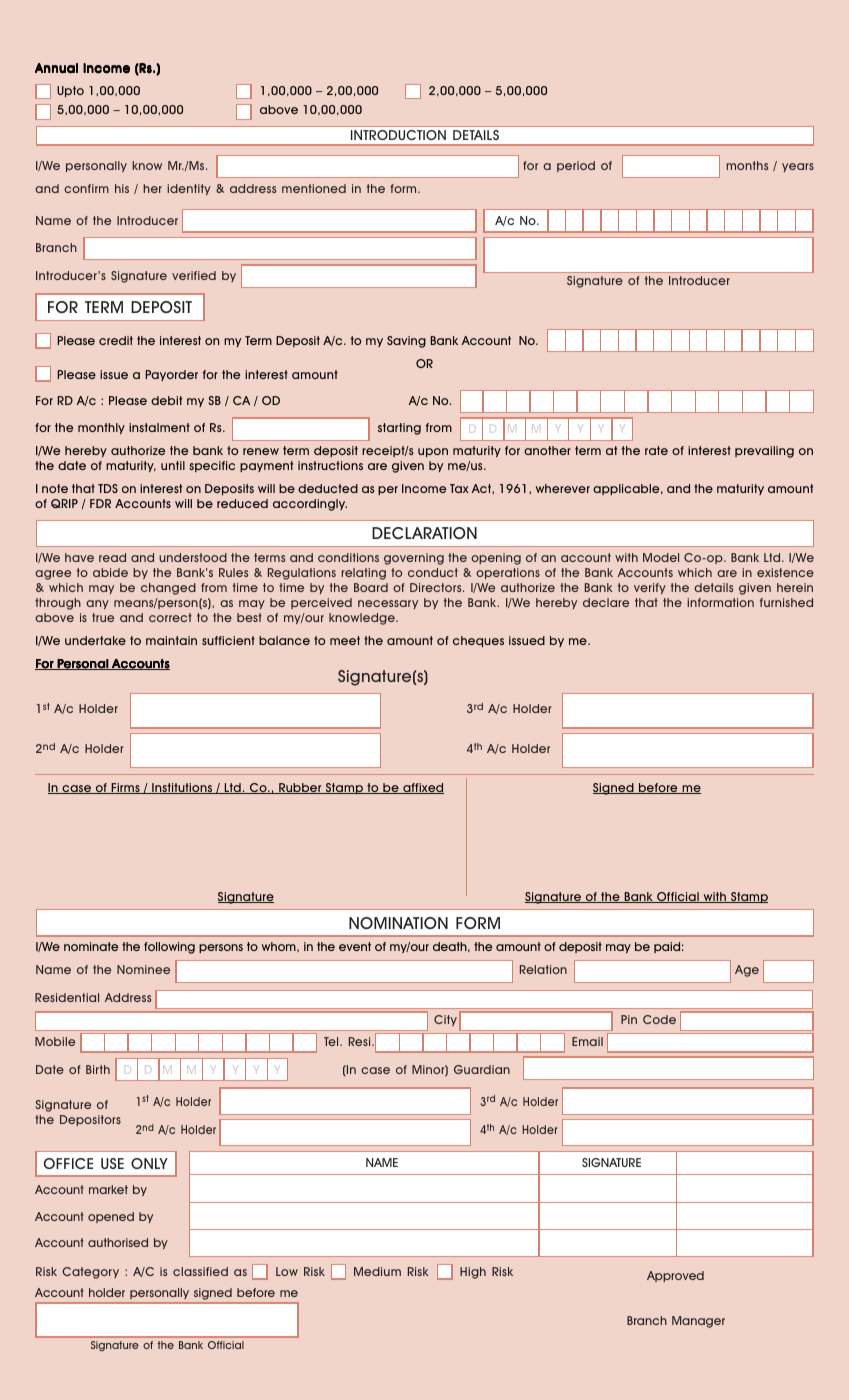 The height and width of the document is (1400, 849). I want to click on cheques, so click(478, 641).
